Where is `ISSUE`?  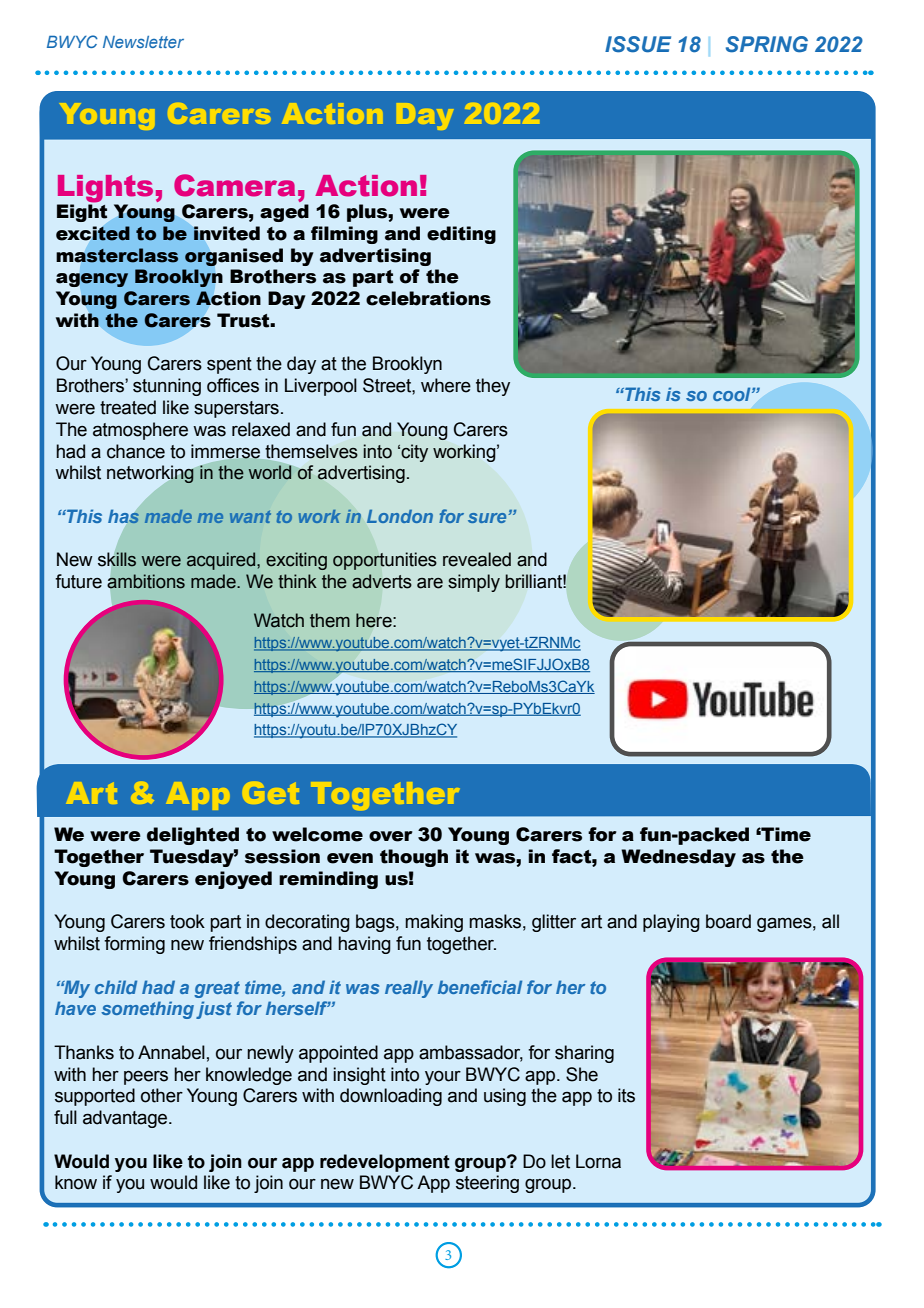
ISSUE is located at coordinates (638, 44).
